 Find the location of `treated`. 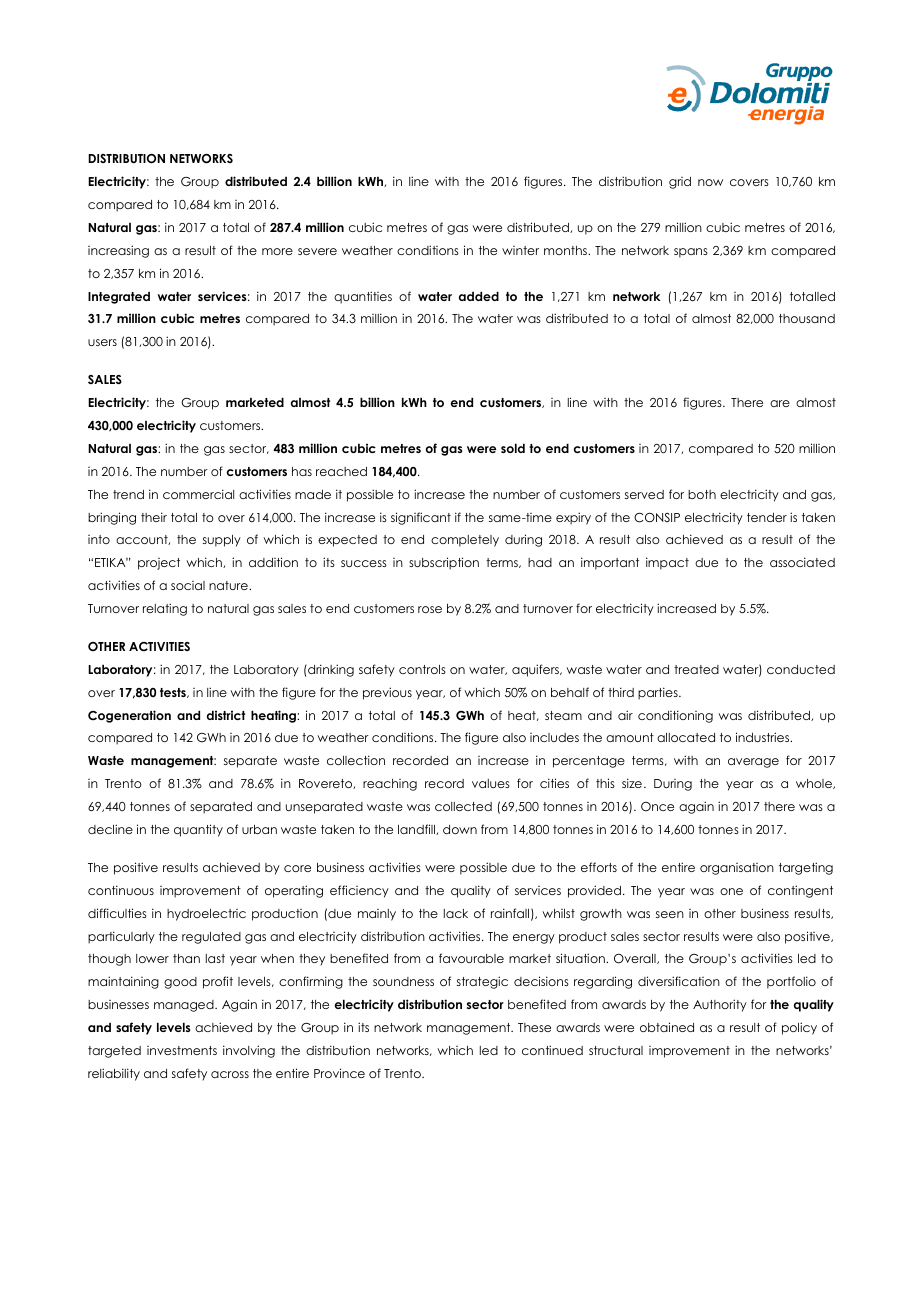

treated is located at coordinates (696, 669).
